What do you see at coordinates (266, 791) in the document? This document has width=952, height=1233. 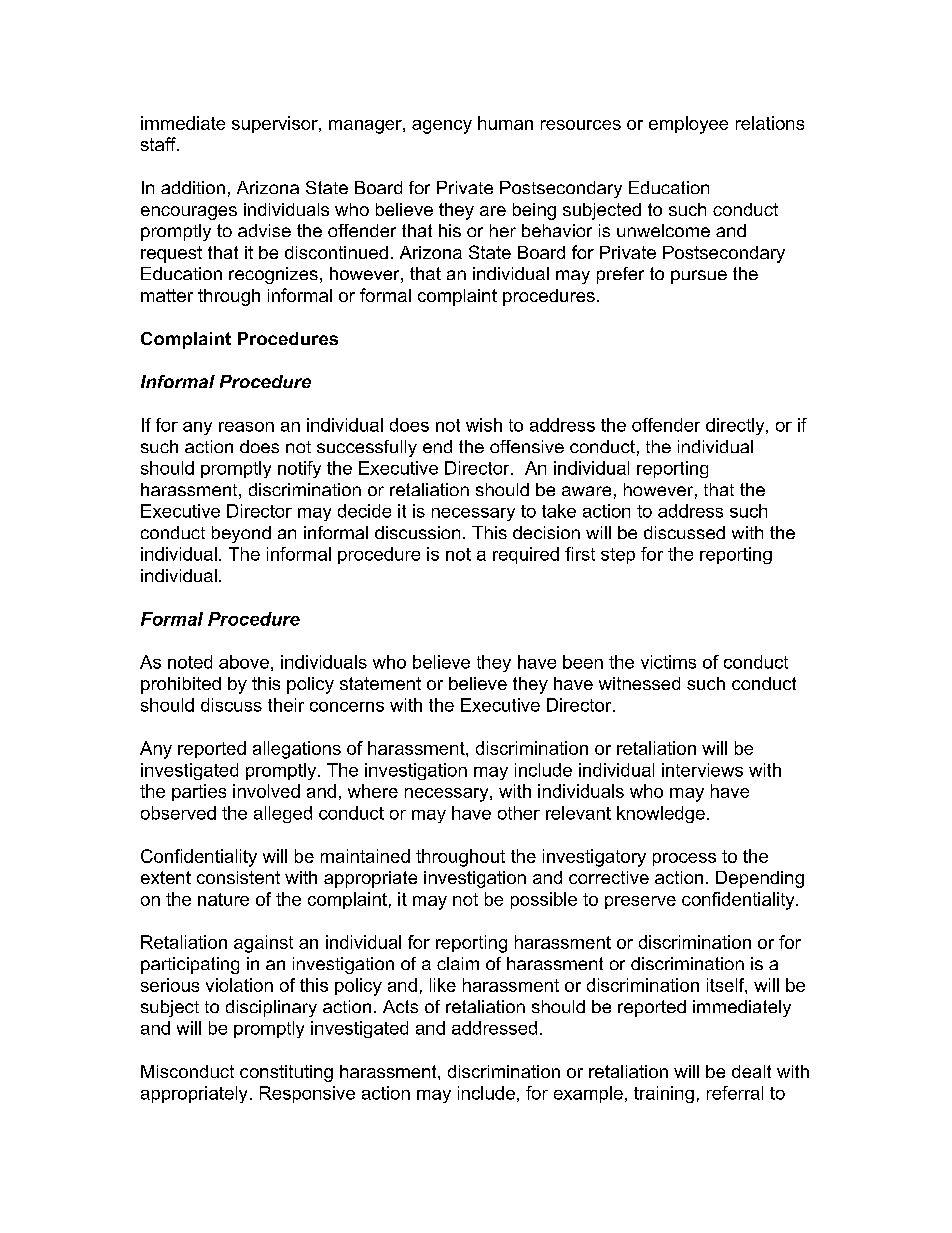 I see `involved` at bounding box center [266, 791].
